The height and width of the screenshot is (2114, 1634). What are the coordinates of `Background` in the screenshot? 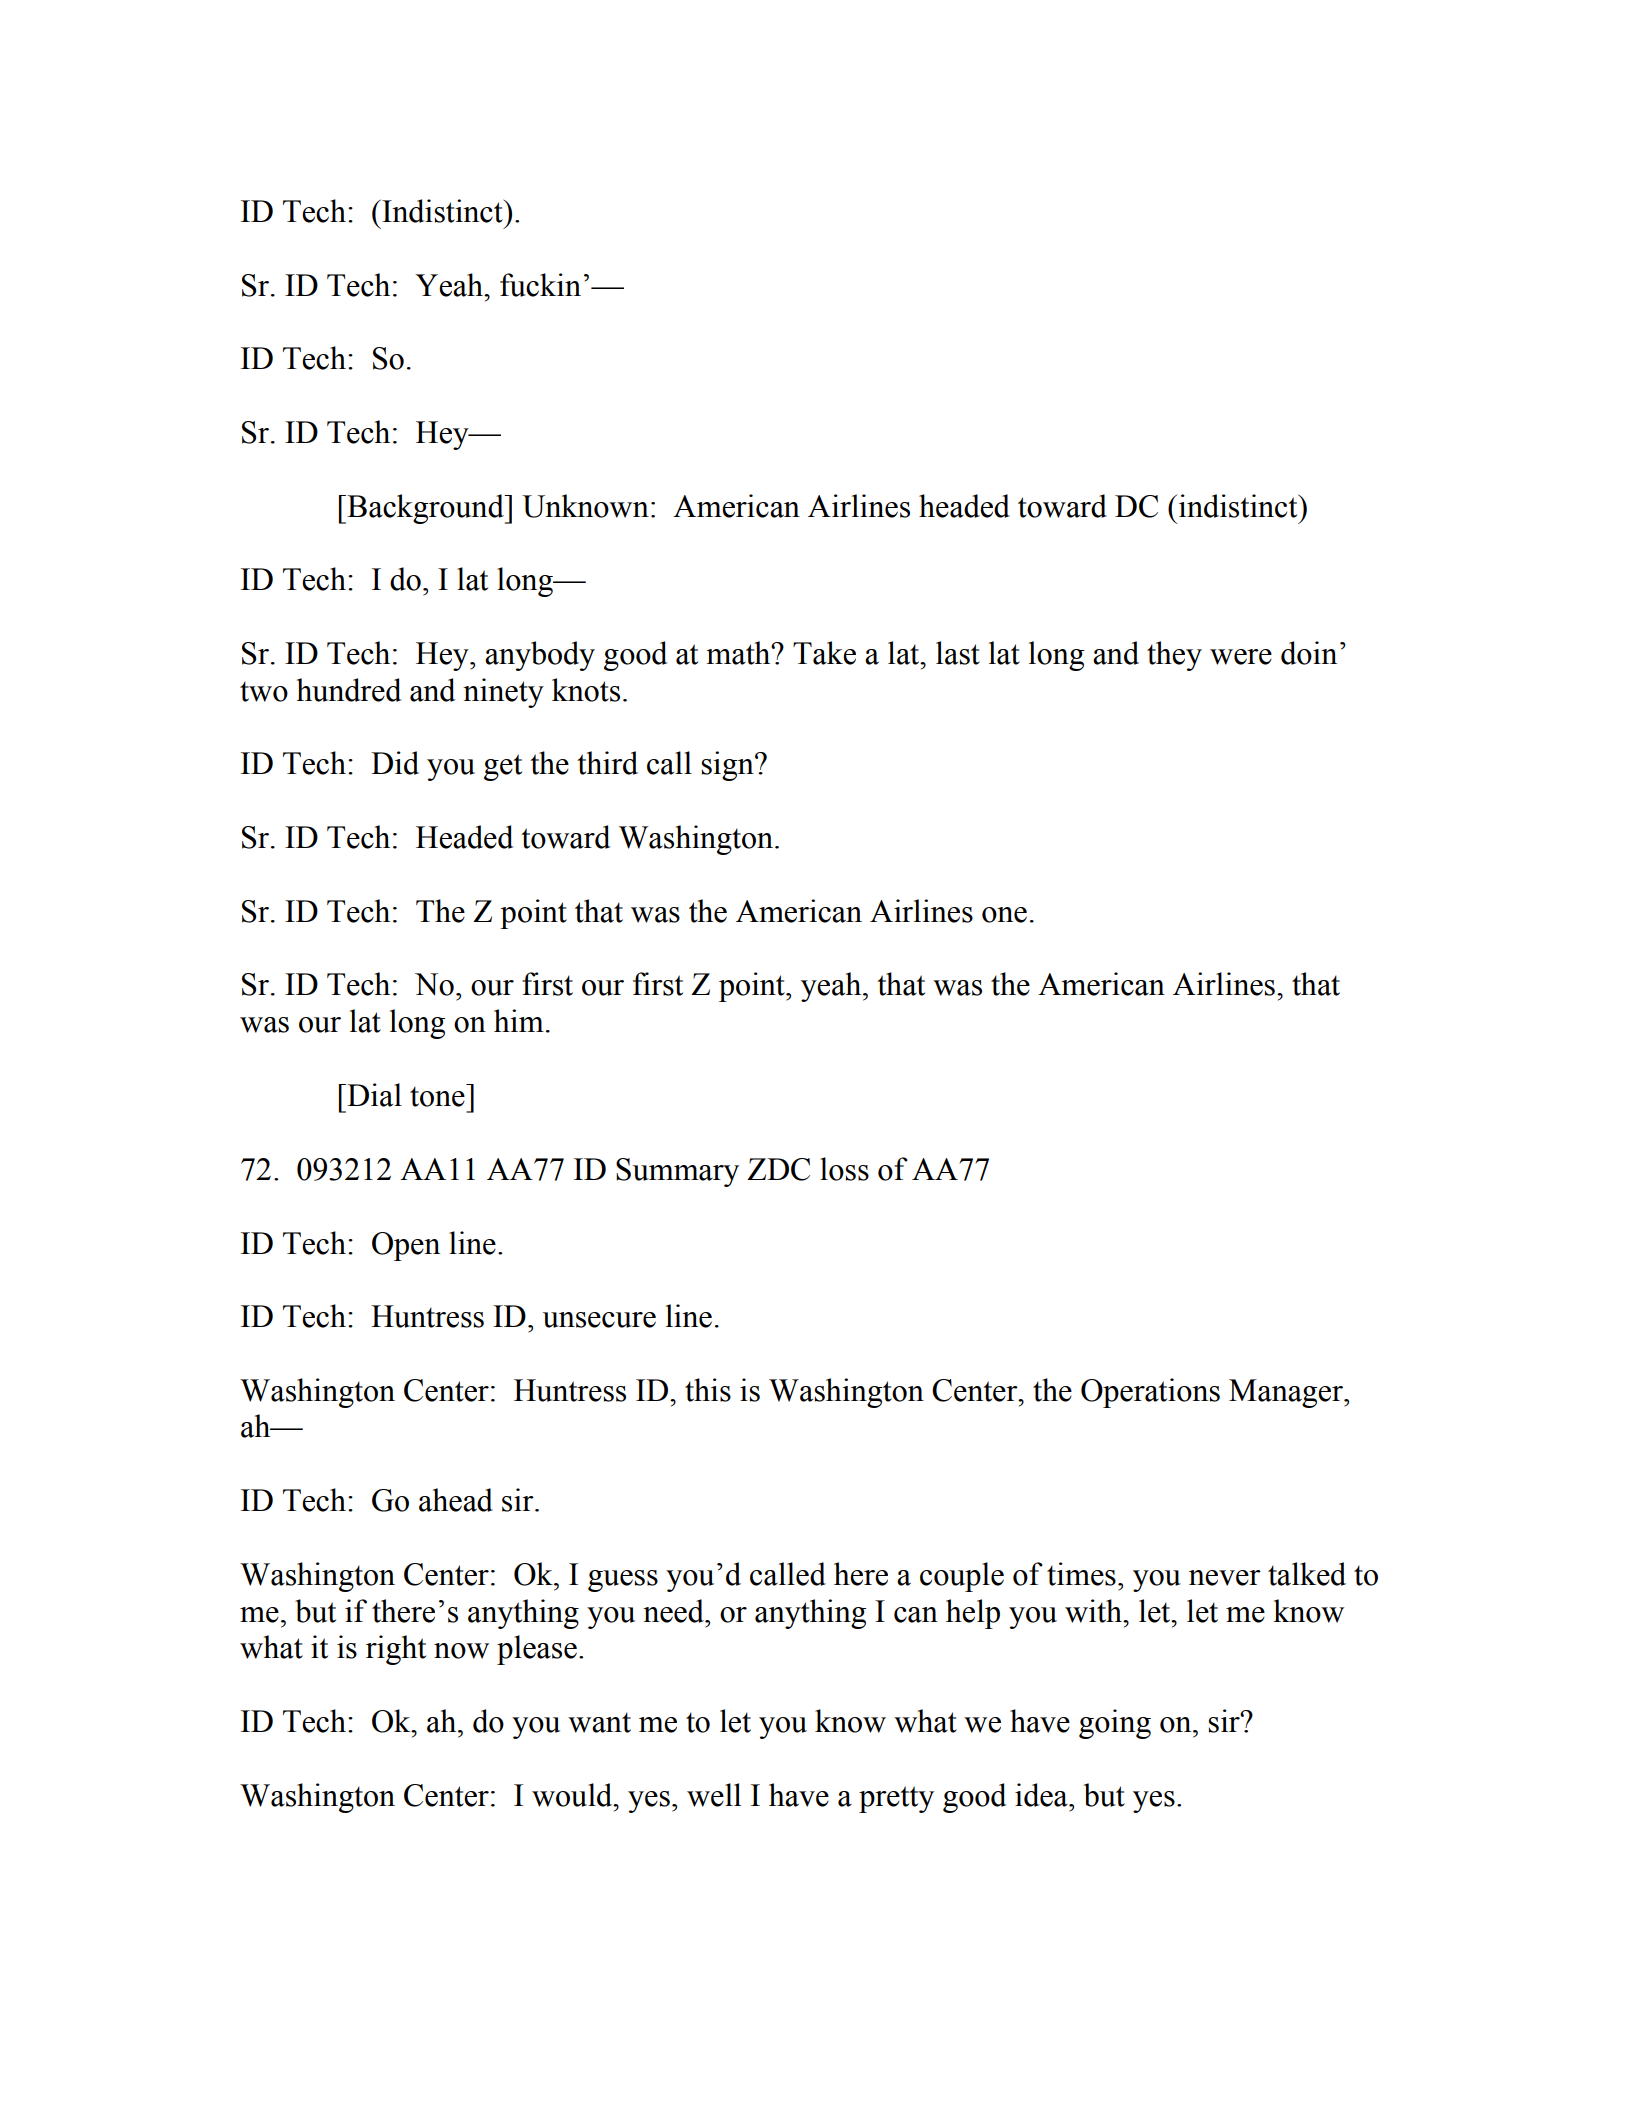 It's located at (425, 509).
